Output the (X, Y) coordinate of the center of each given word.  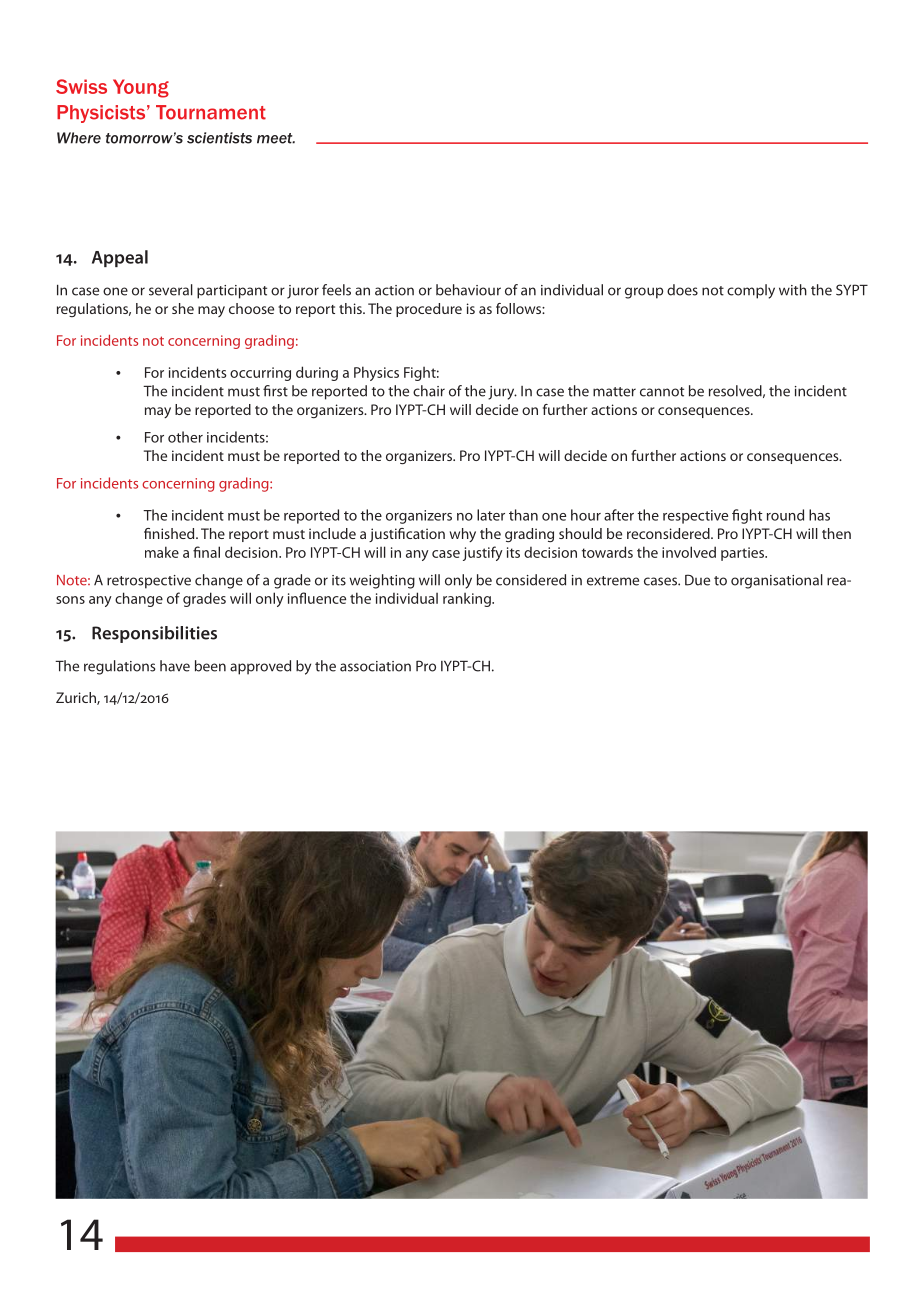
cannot (662, 392)
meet (276, 138)
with (793, 290)
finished (170, 533)
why (463, 535)
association (375, 666)
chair (429, 391)
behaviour (468, 290)
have (175, 666)
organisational (777, 581)
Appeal (120, 258)
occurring (260, 374)
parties (744, 554)
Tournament (211, 112)
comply (751, 291)
